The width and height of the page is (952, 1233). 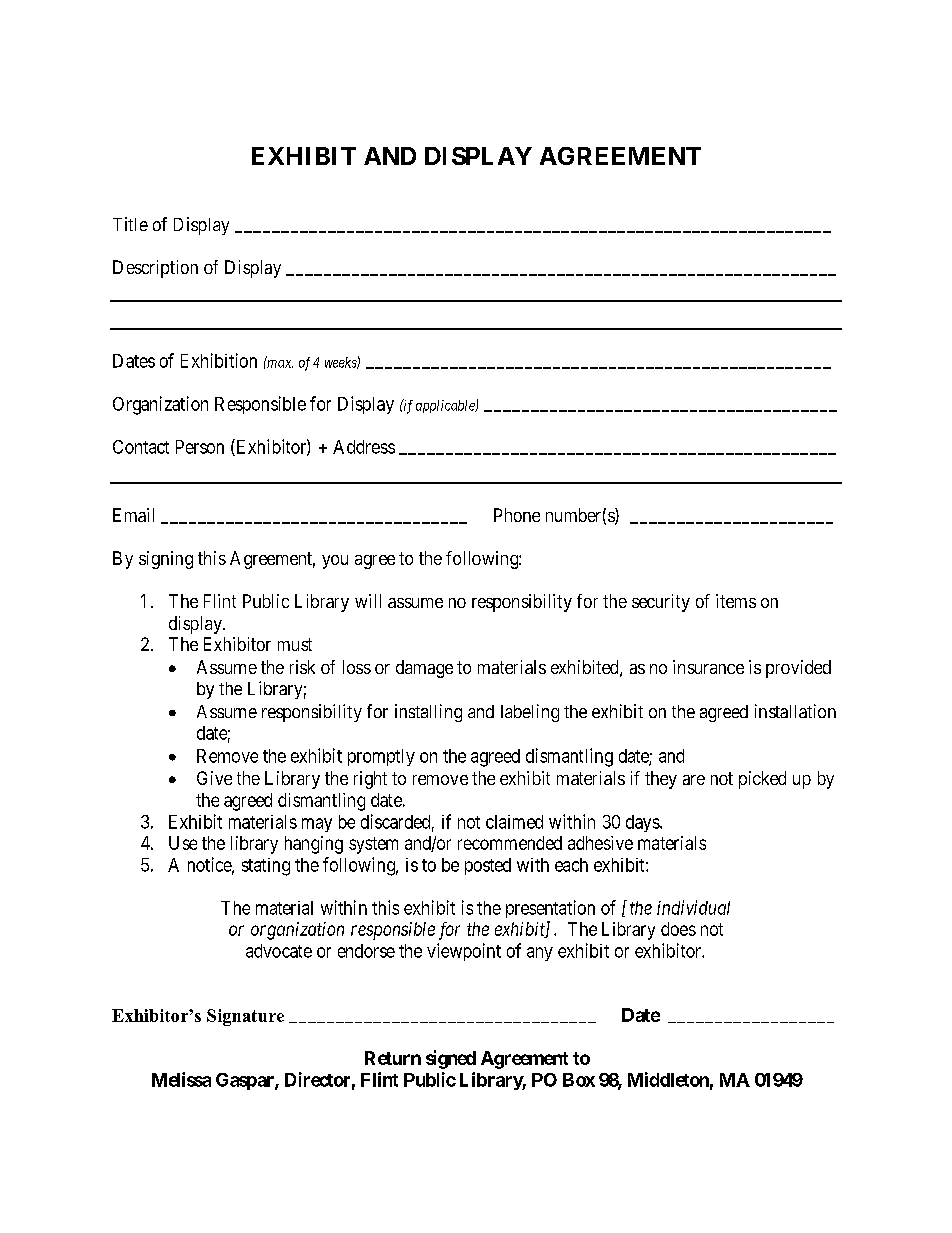 What do you see at coordinates (214, 778) in the page?
I see `Give` at bounding box center [214, 778].
